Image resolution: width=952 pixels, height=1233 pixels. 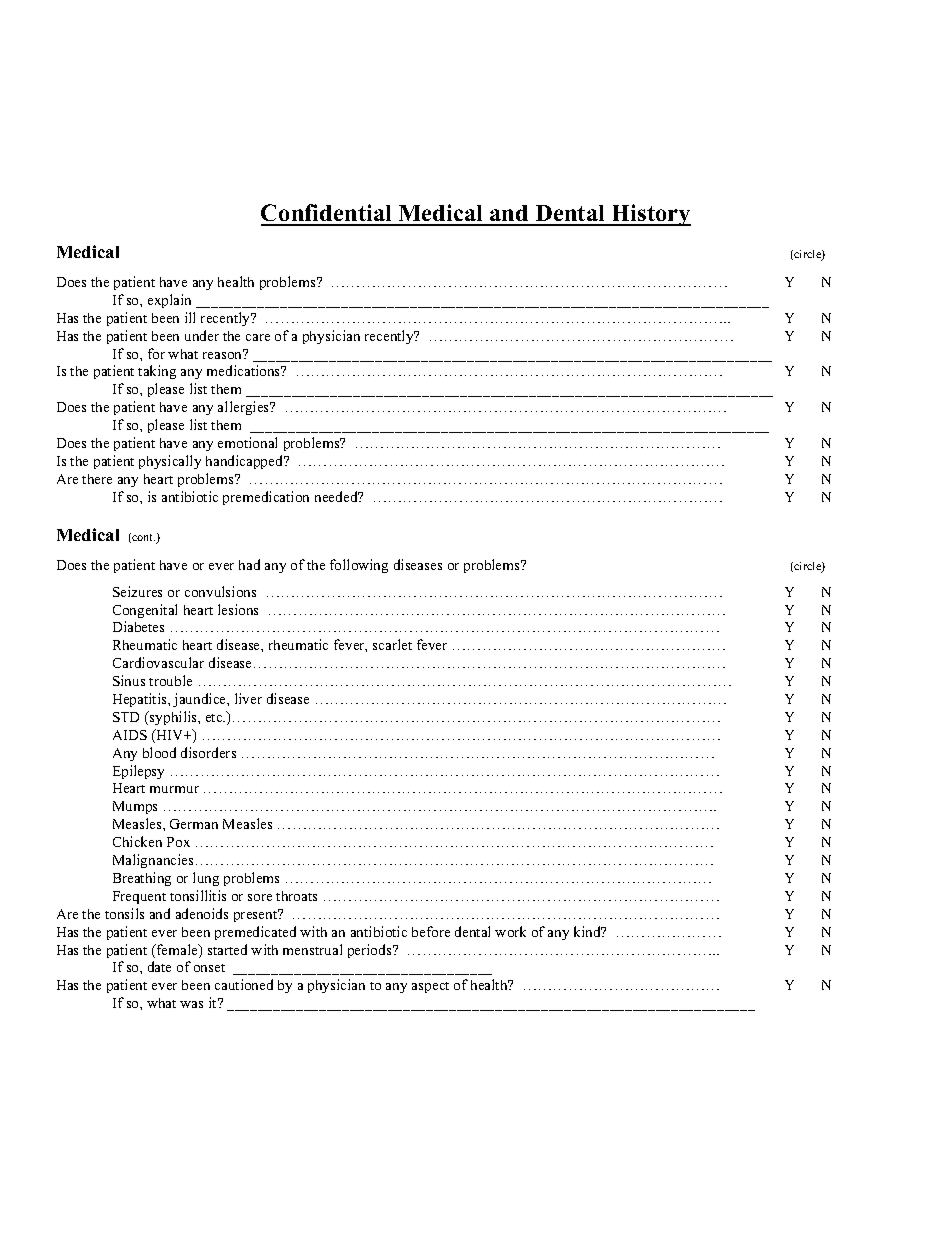 What do you see at coordinates (159, 966) in the document?
I see `date` at bounding box center [159, 966].
